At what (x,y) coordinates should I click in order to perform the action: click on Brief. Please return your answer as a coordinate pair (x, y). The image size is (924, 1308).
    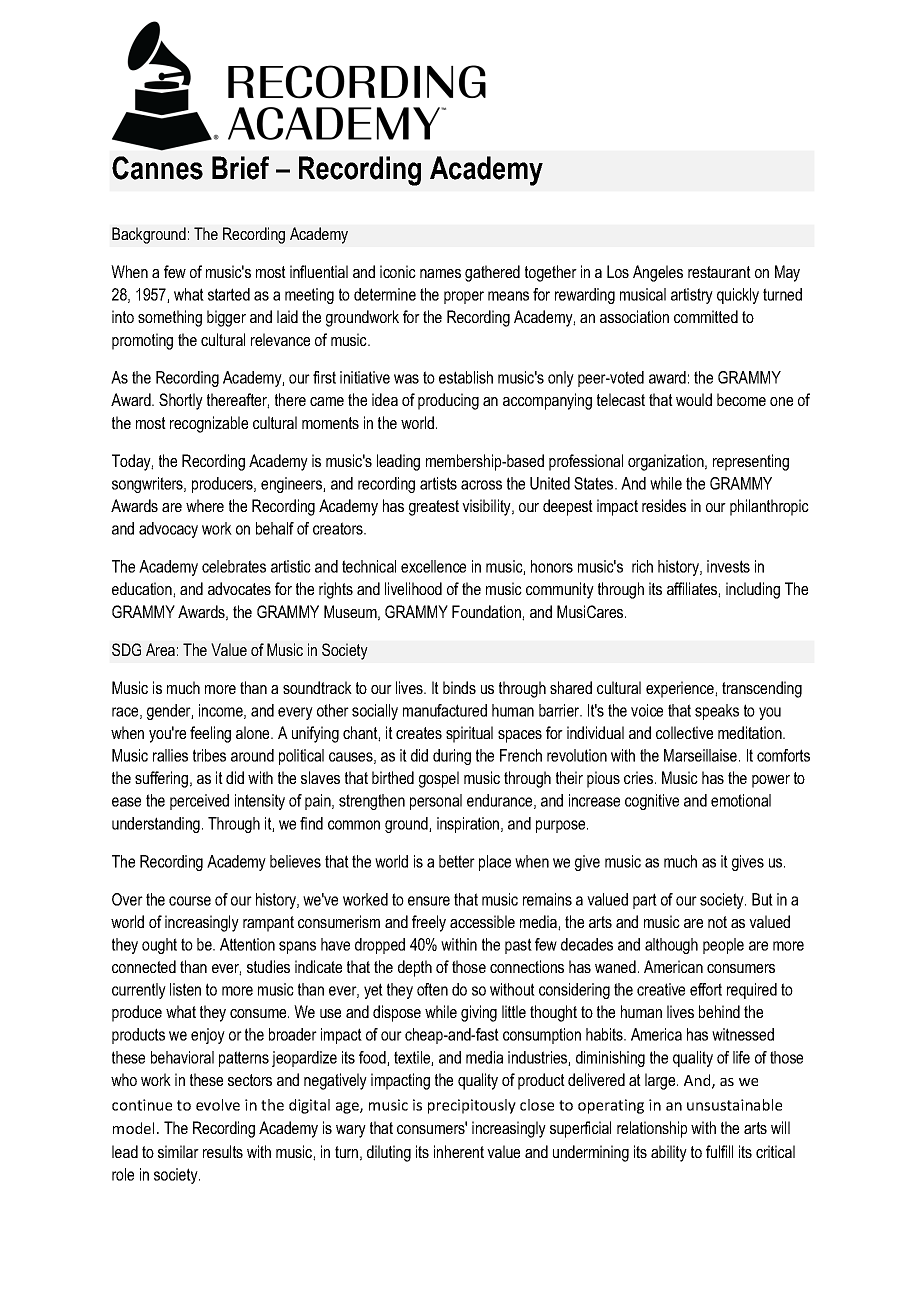
    Looking at the image, I should click on (240, 168).
